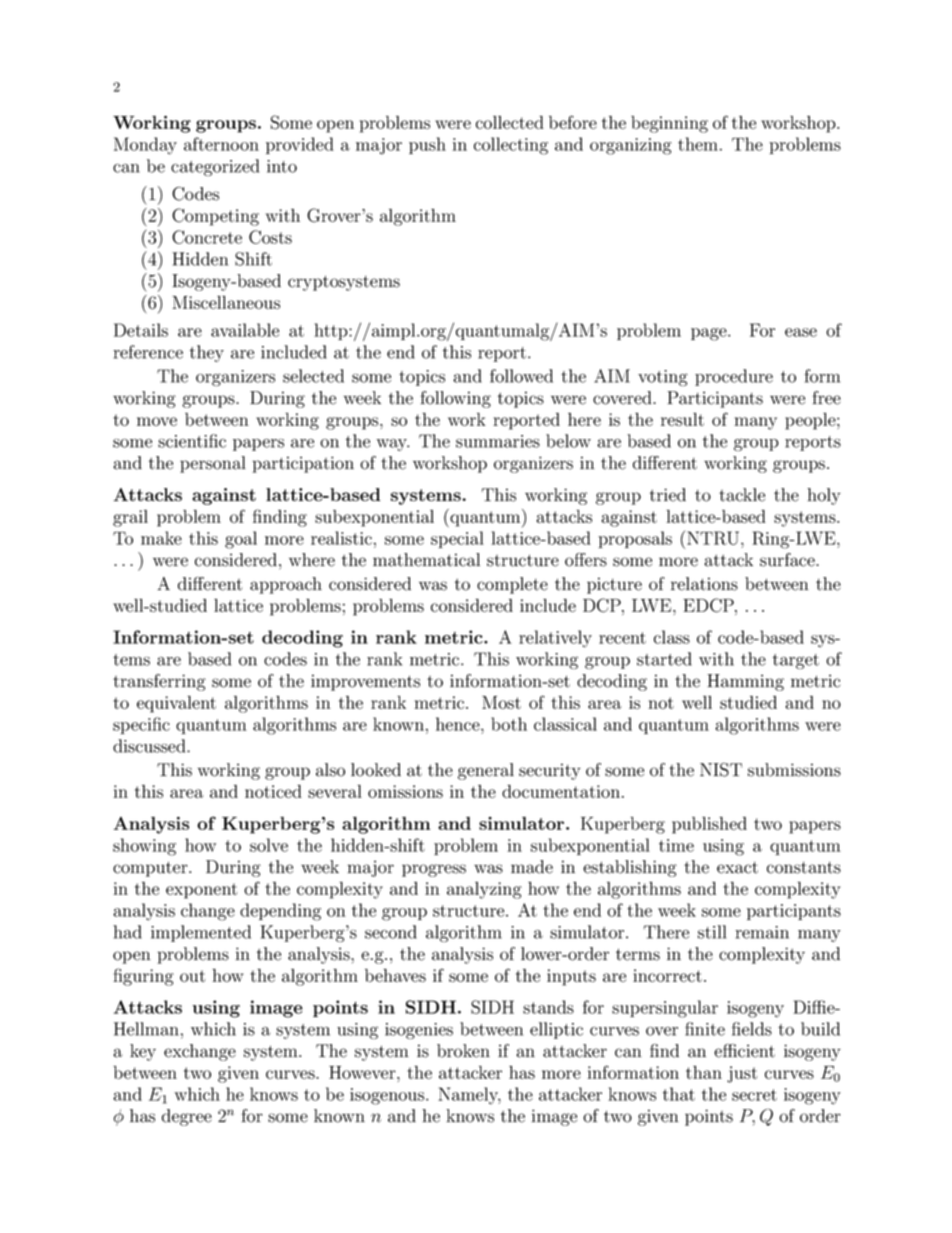 This image has height=1233, width=952. I want to click on afternoon, so click(221, 144).
